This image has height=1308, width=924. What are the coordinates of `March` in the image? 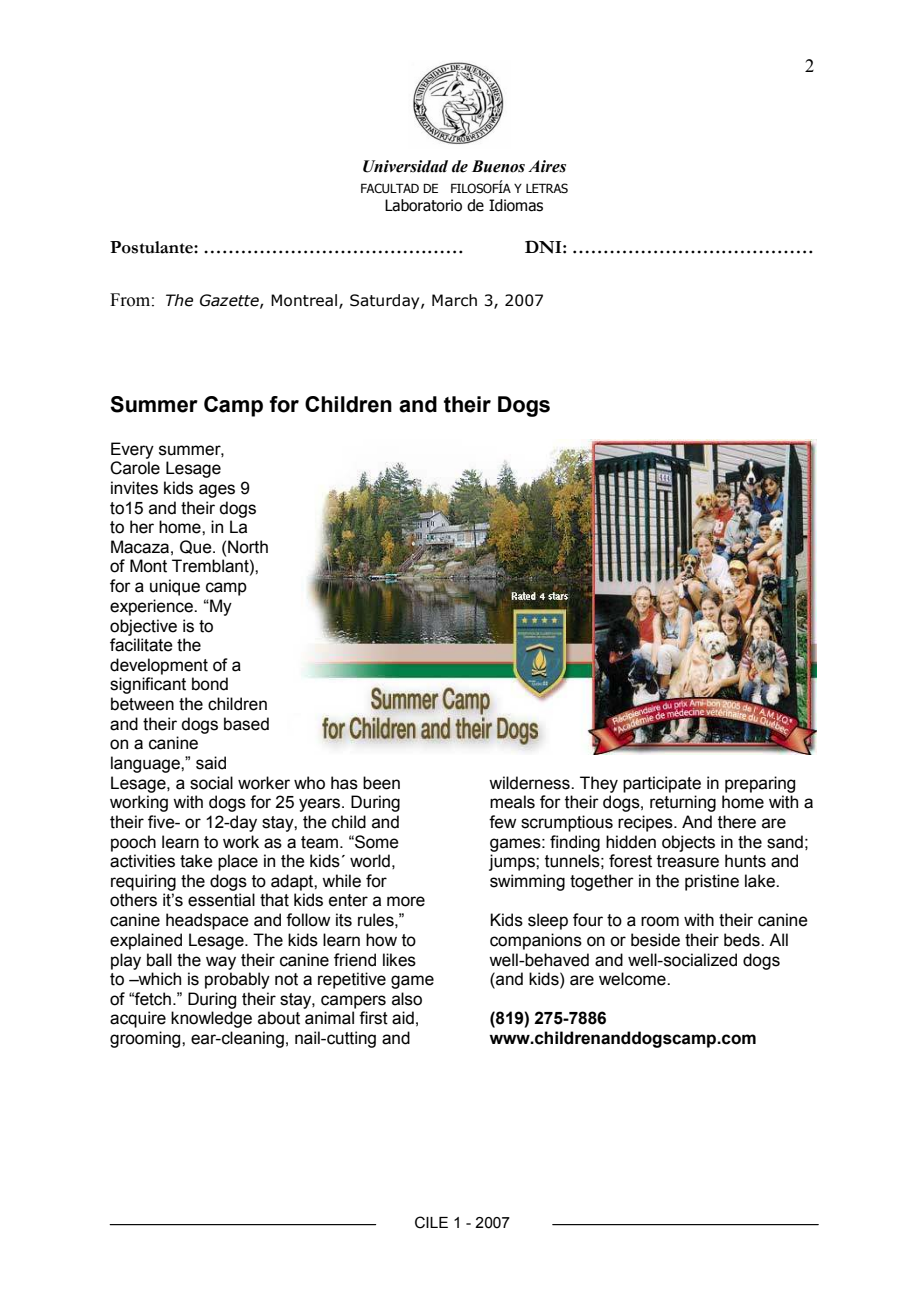 It's located at (454, 300).
